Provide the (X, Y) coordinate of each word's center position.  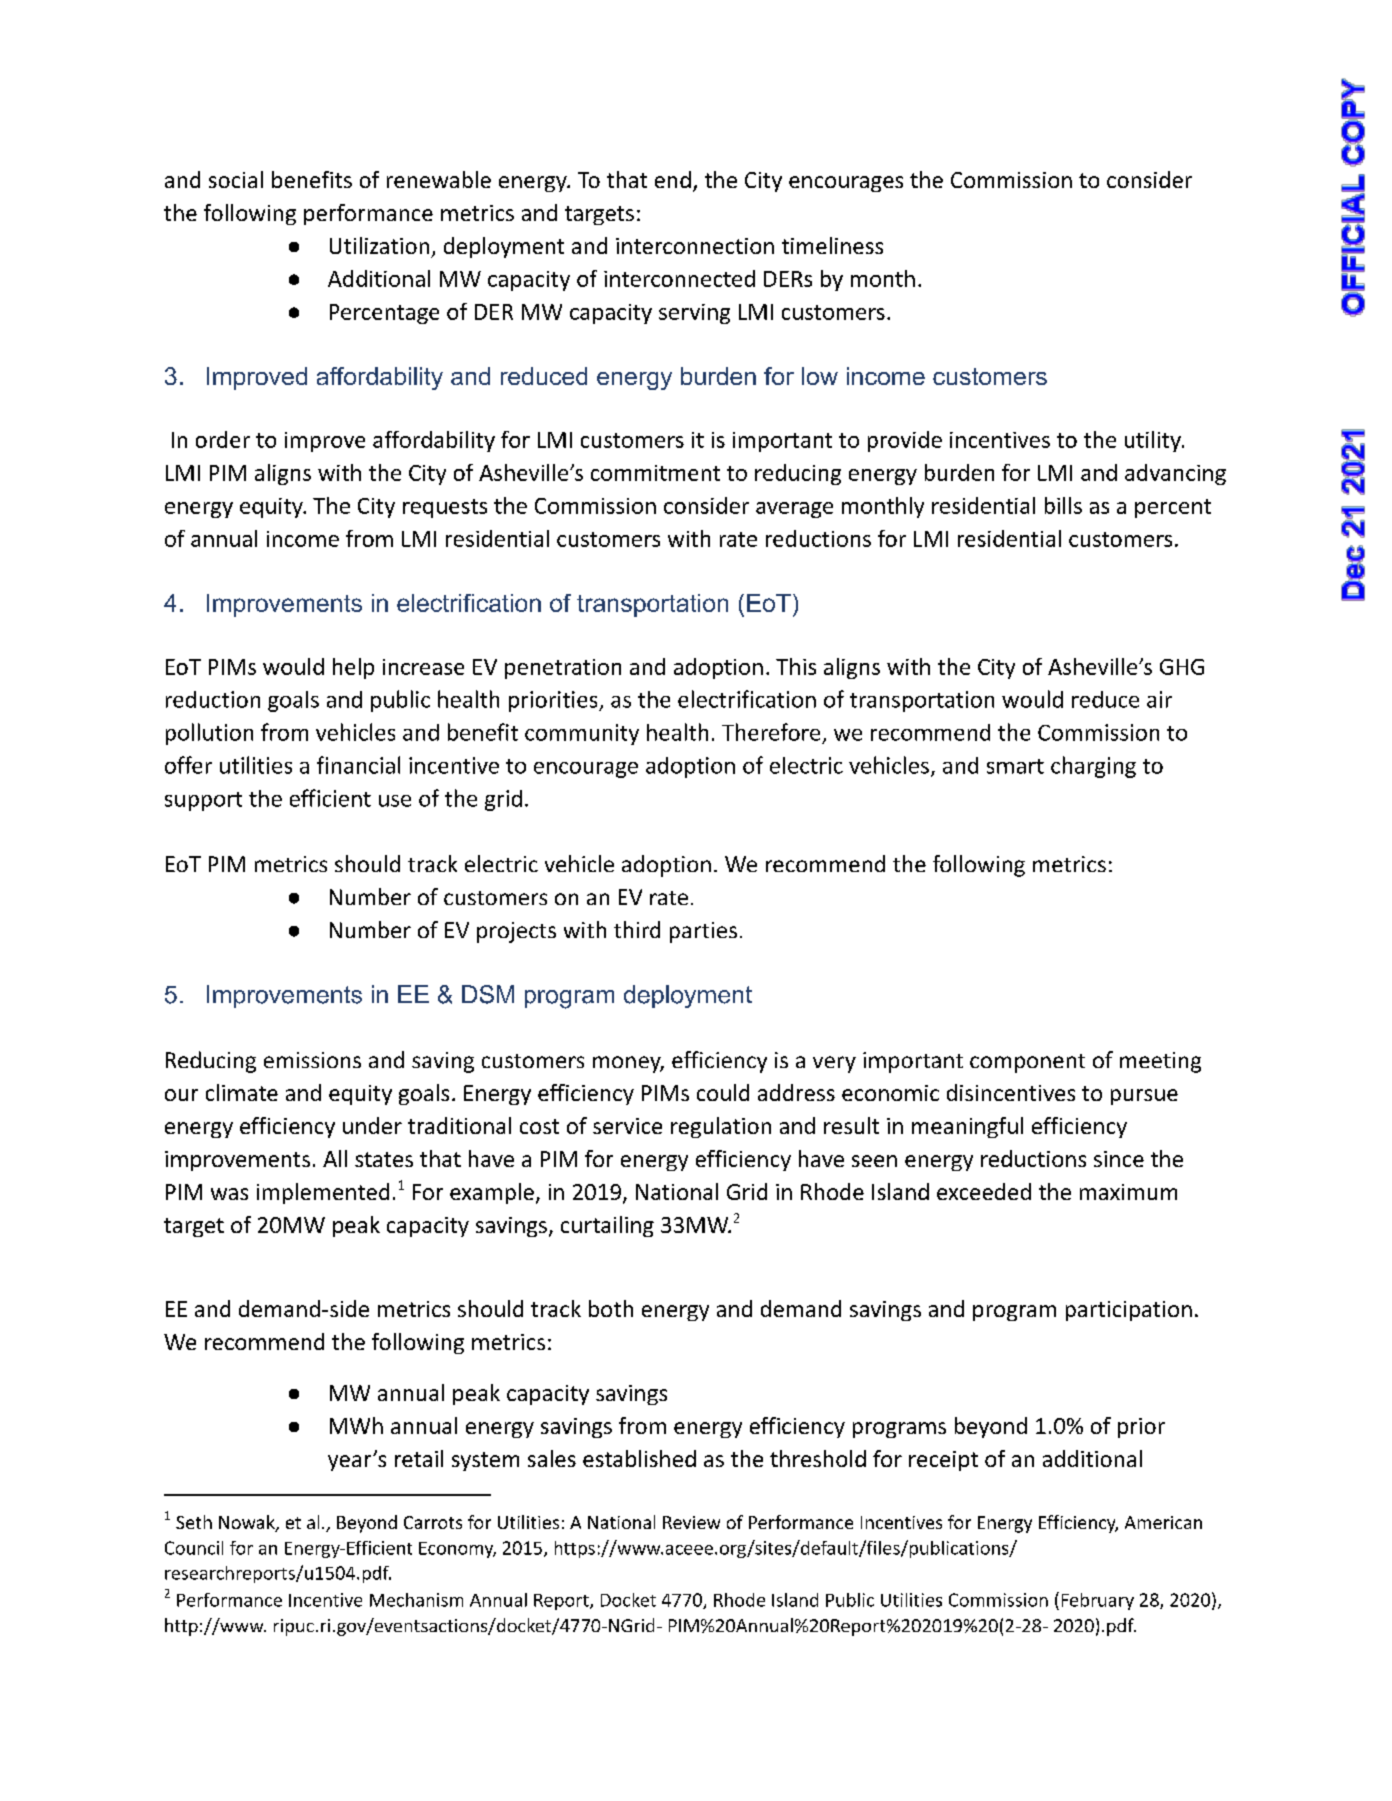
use (395, 801)
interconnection (695, 246)
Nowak (248, 1523)
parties (703, 932)
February (1098, 1601)
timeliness (832, 245)
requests (445, 508)
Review (691, 1522)
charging (1093, 767)
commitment (655, 473)
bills (1063, 505)
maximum (1128, 1192)
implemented (323, 1193)
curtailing (607, 1226)
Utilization (379, 245)
